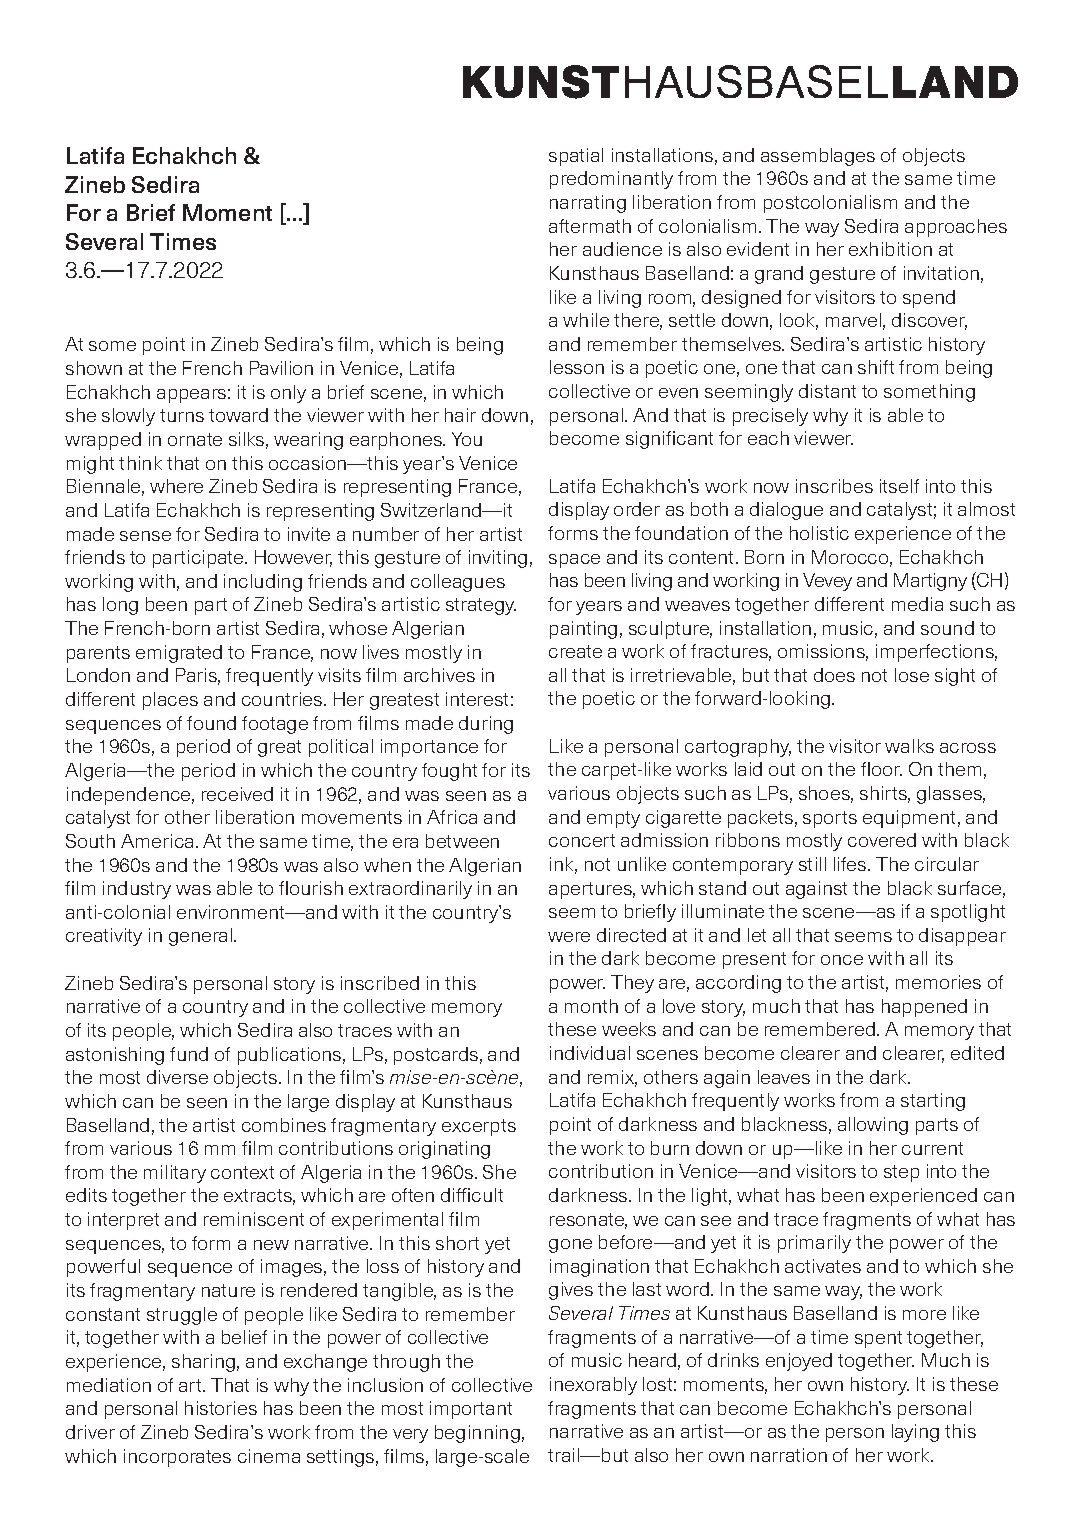  What do you see at coordinates (818, 157) in the page?
I see `assemblages` at bounding box center [818, 157].
